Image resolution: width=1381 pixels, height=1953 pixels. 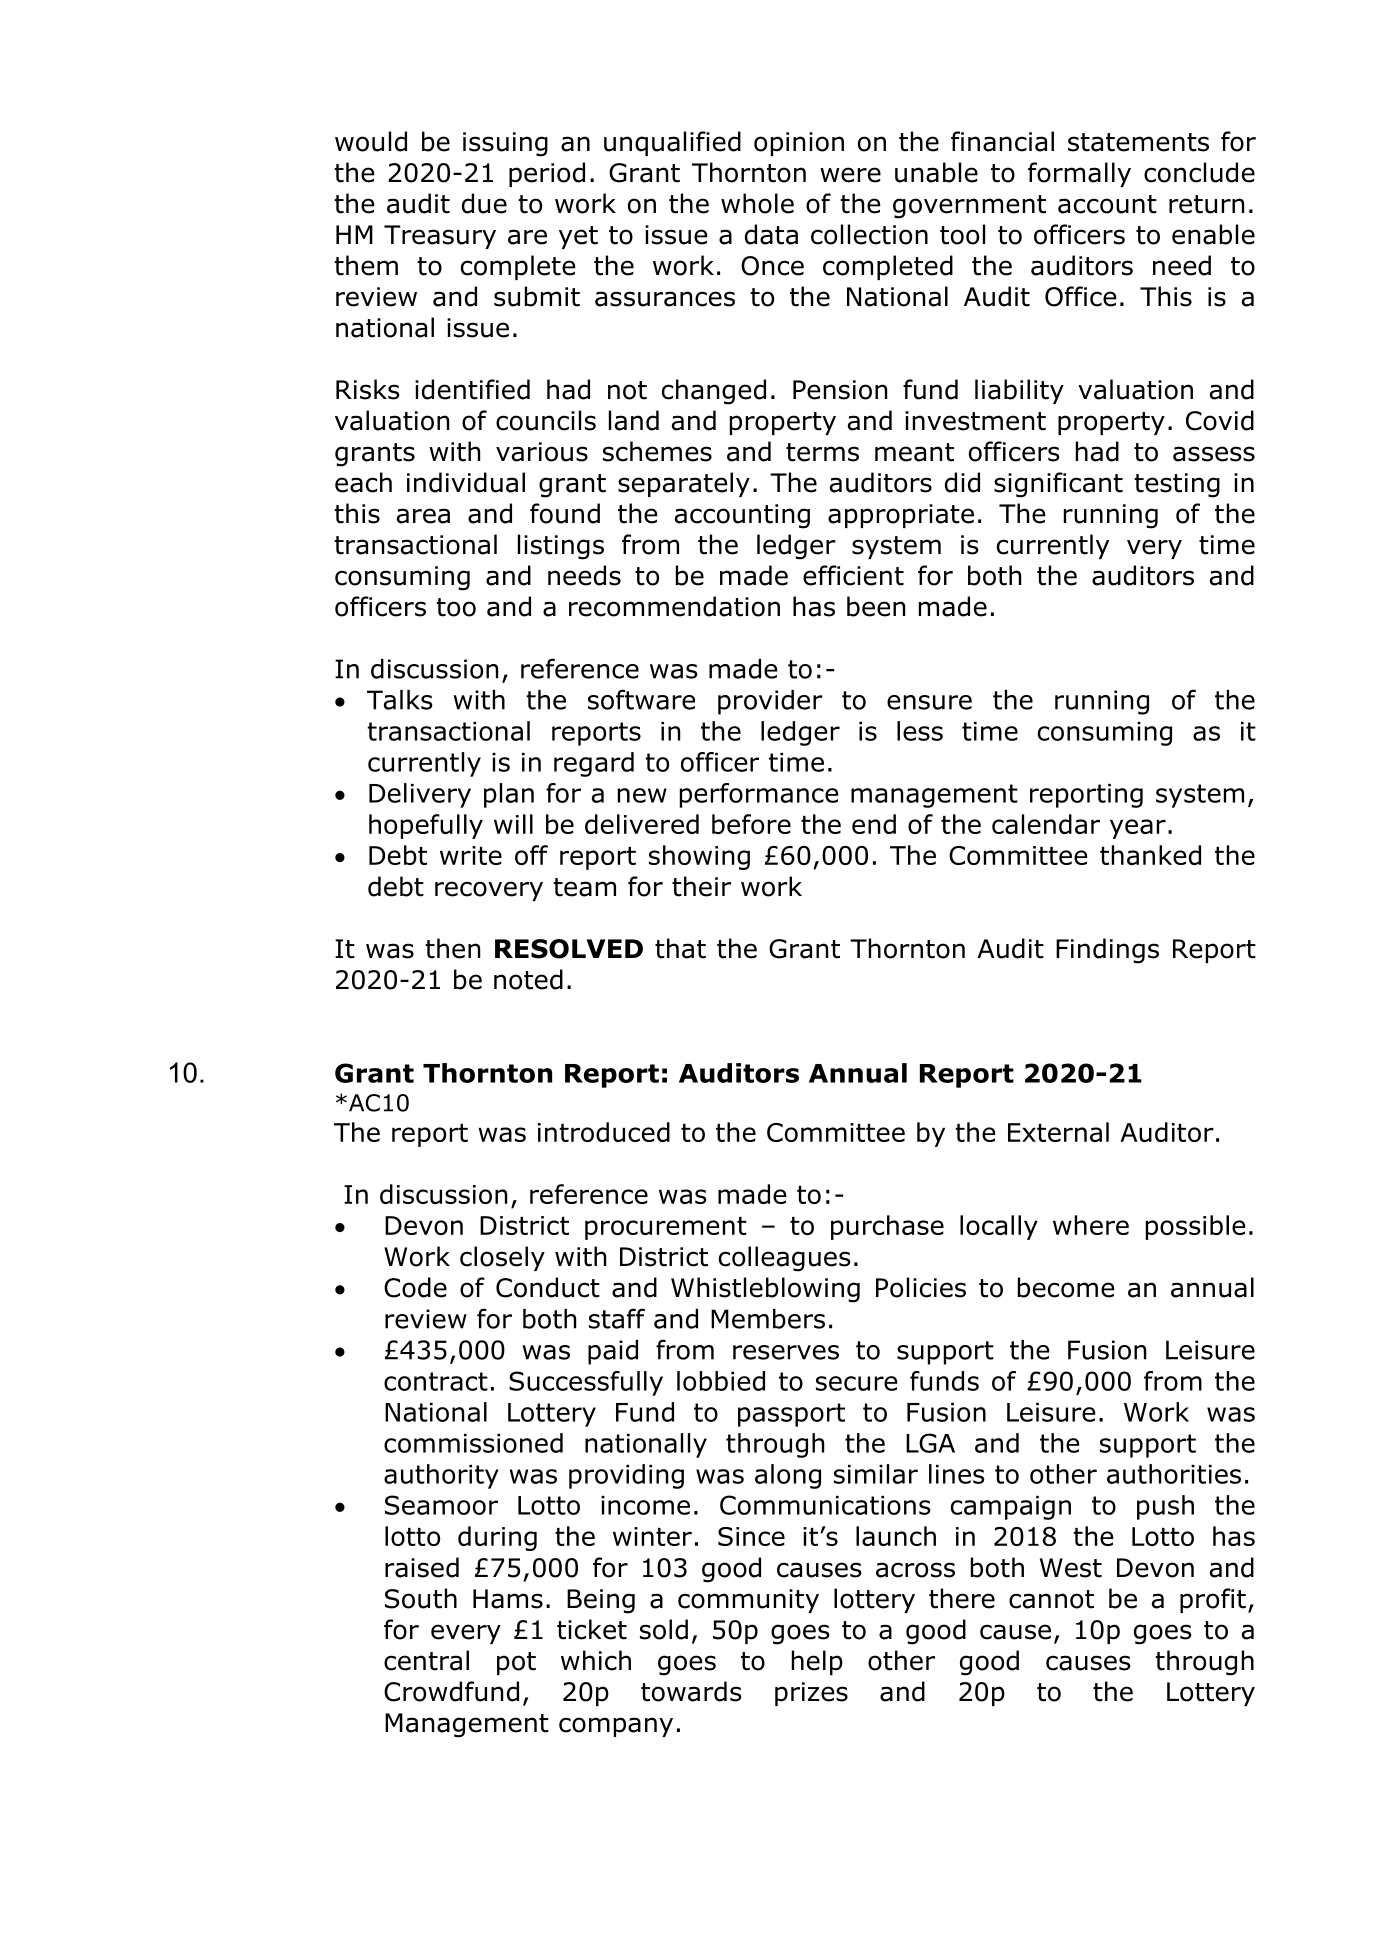 I want to click on then, so click(x=452, y=948).
